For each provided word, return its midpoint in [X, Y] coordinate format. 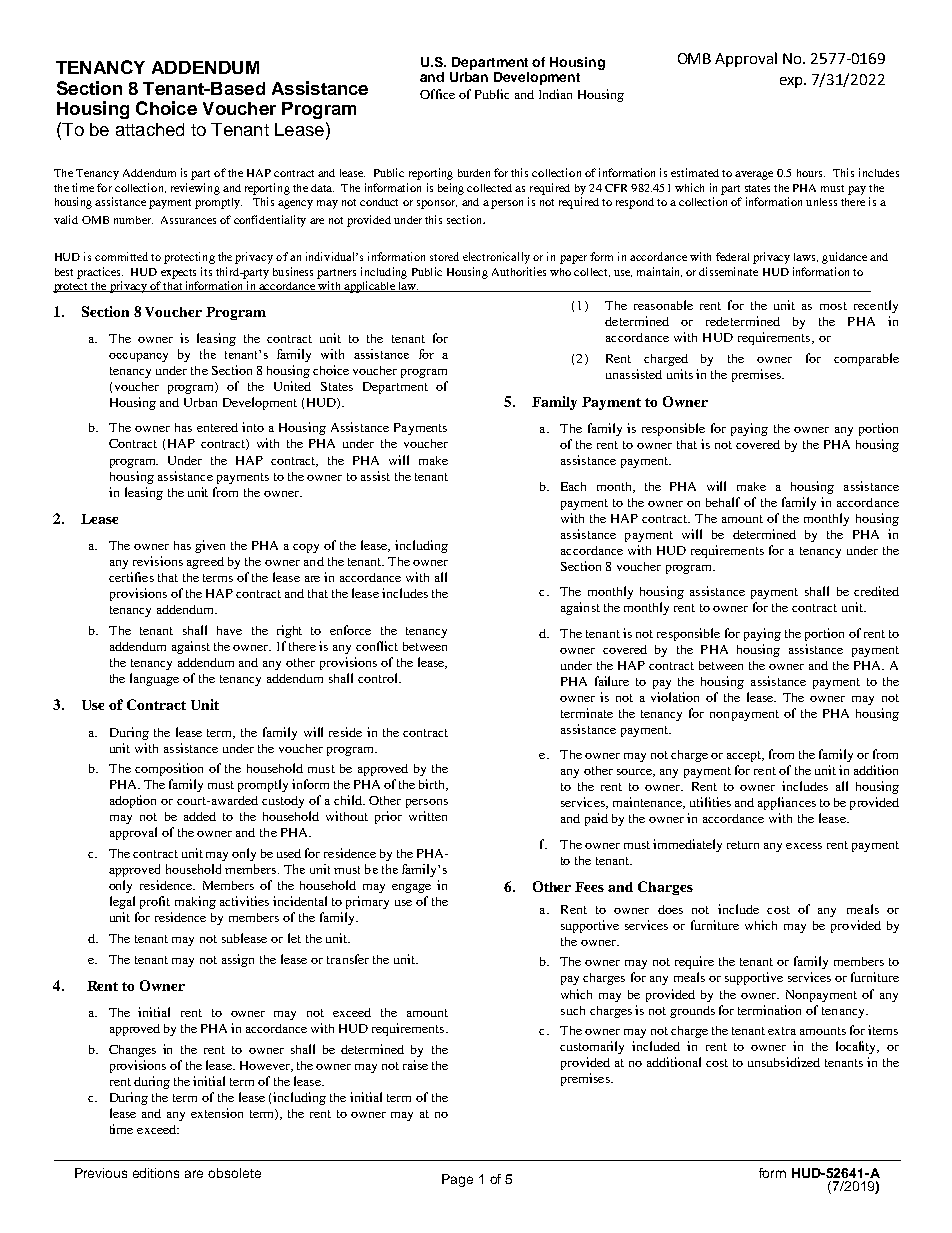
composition [169, 769]
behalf [723, 502]
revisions [158, 561]
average [754, 175]
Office [437, 94]
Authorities [519, 271]
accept [745, 756]
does [670, 909]
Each [573, 486]
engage [411, 888]
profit [155, 902]
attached [150, 129]
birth [433, 785]
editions [156, 1173]
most [833, 306]
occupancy [138, 357]
